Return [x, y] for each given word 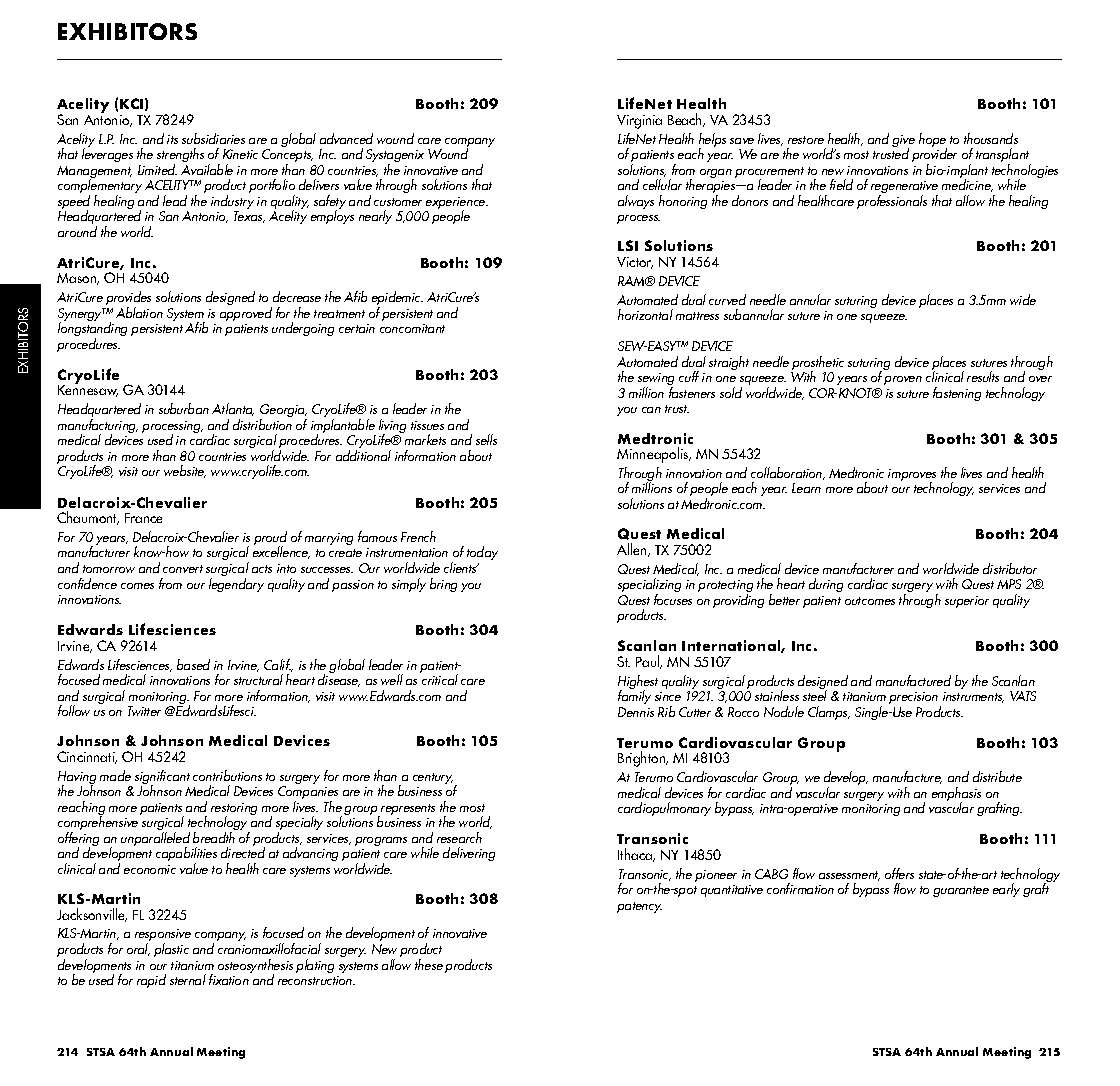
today [482, 555]
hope [933, 141]
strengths [180, 156]
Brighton [643, 759]
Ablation [139, 312]
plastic [171, 950]
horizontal [645, 314]
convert [183, 569]
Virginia [639, 122]
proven [903, 380]
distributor [1010, 568]
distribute [997, 776]
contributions [227, 775]
